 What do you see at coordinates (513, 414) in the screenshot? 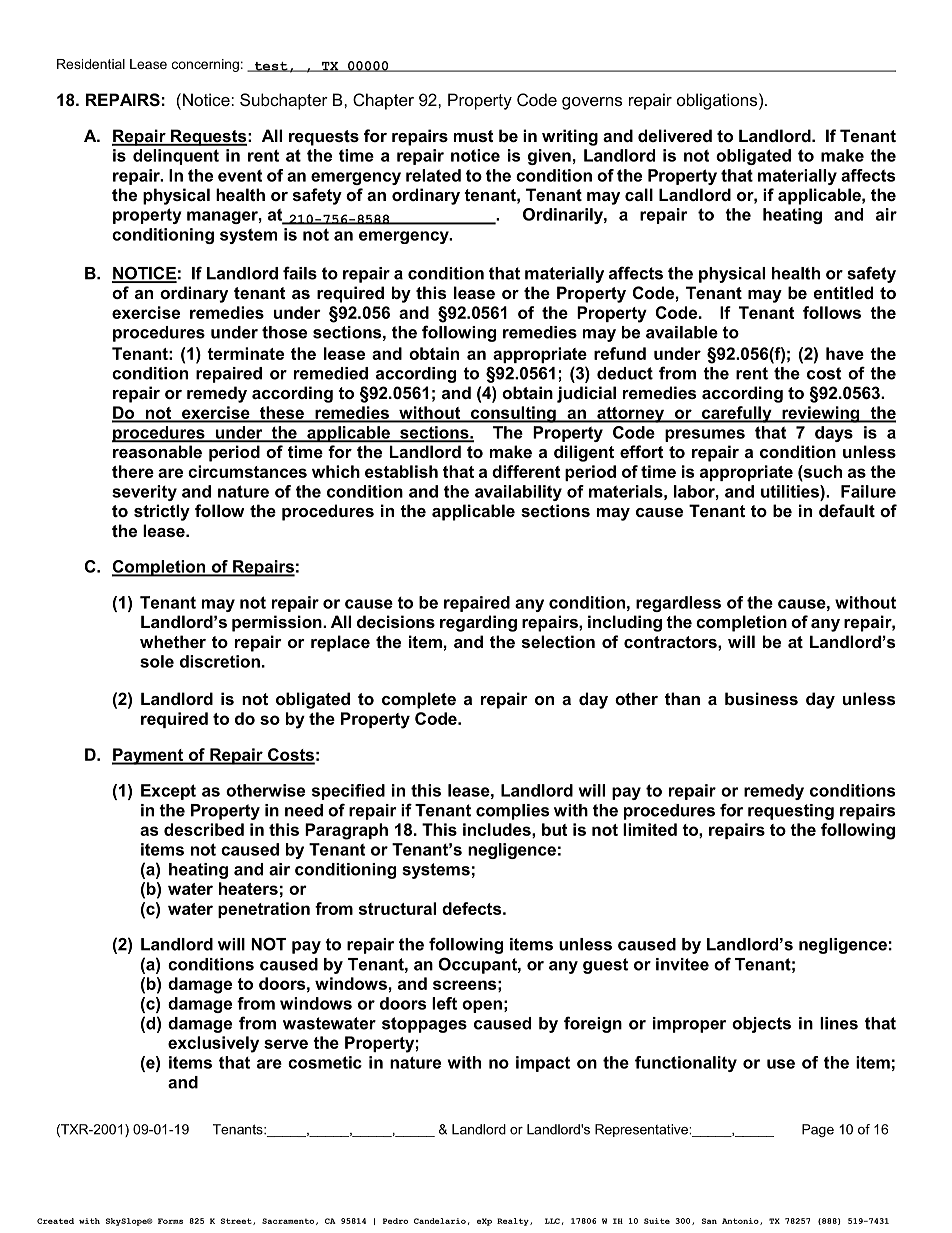
I see `consulting` at bounding box center [513, 414].
